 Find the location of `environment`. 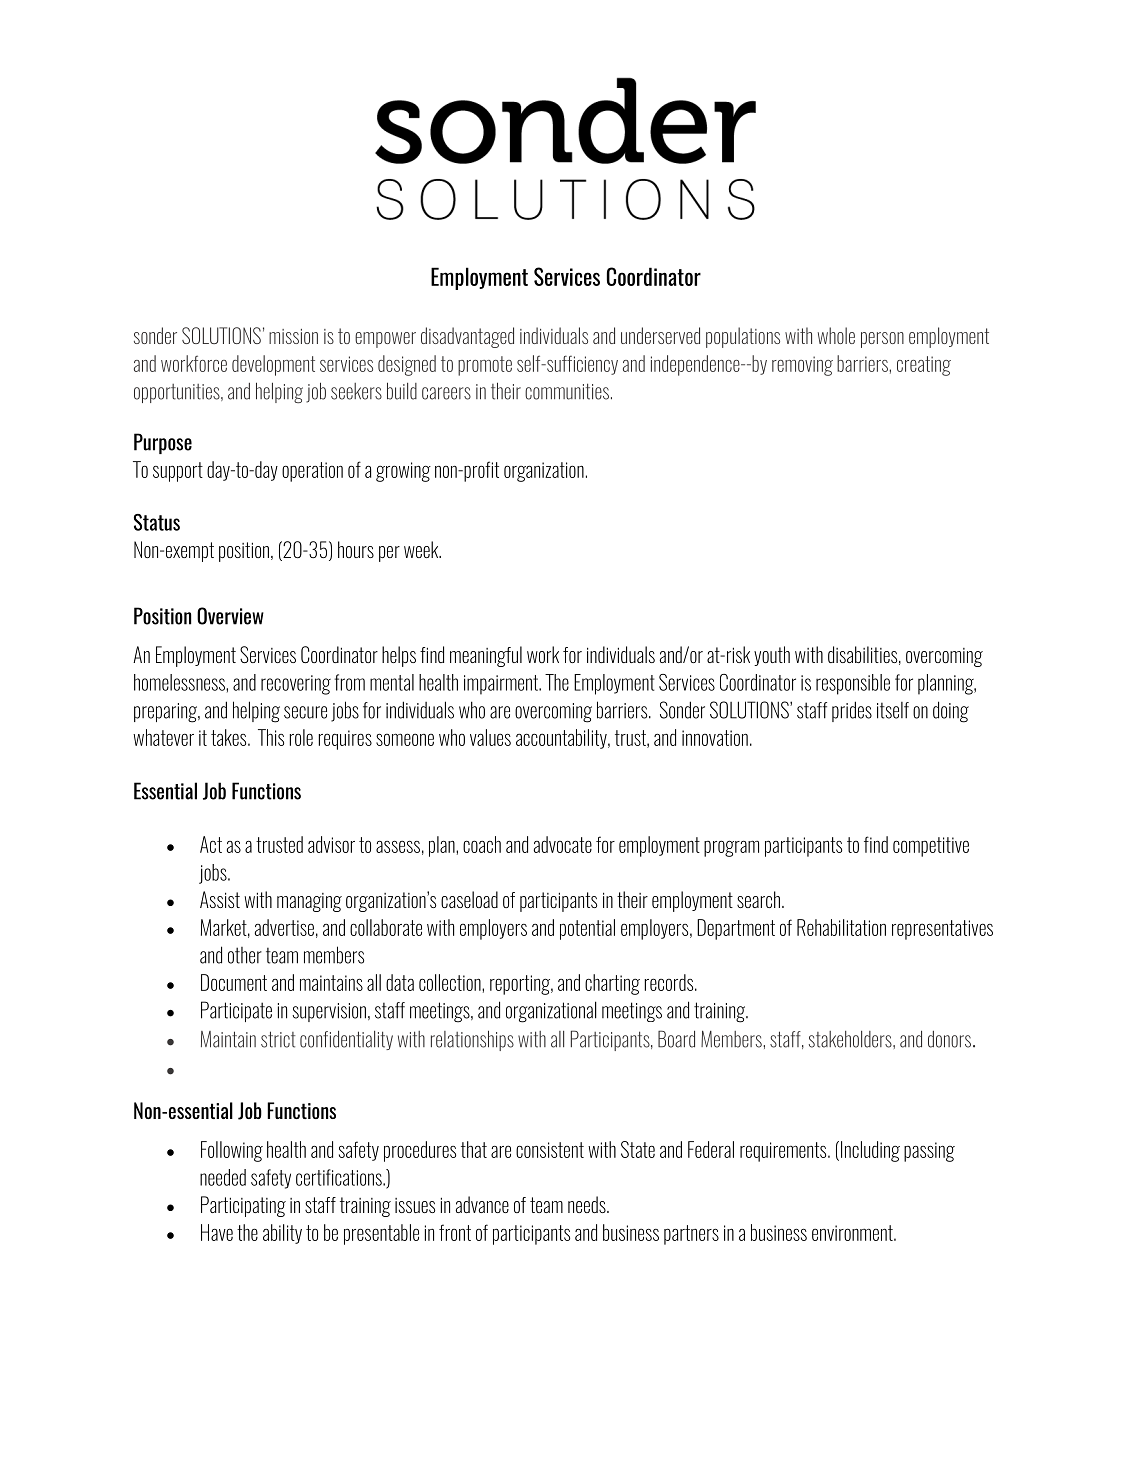

environment is located at coordinates (853, 1233).
